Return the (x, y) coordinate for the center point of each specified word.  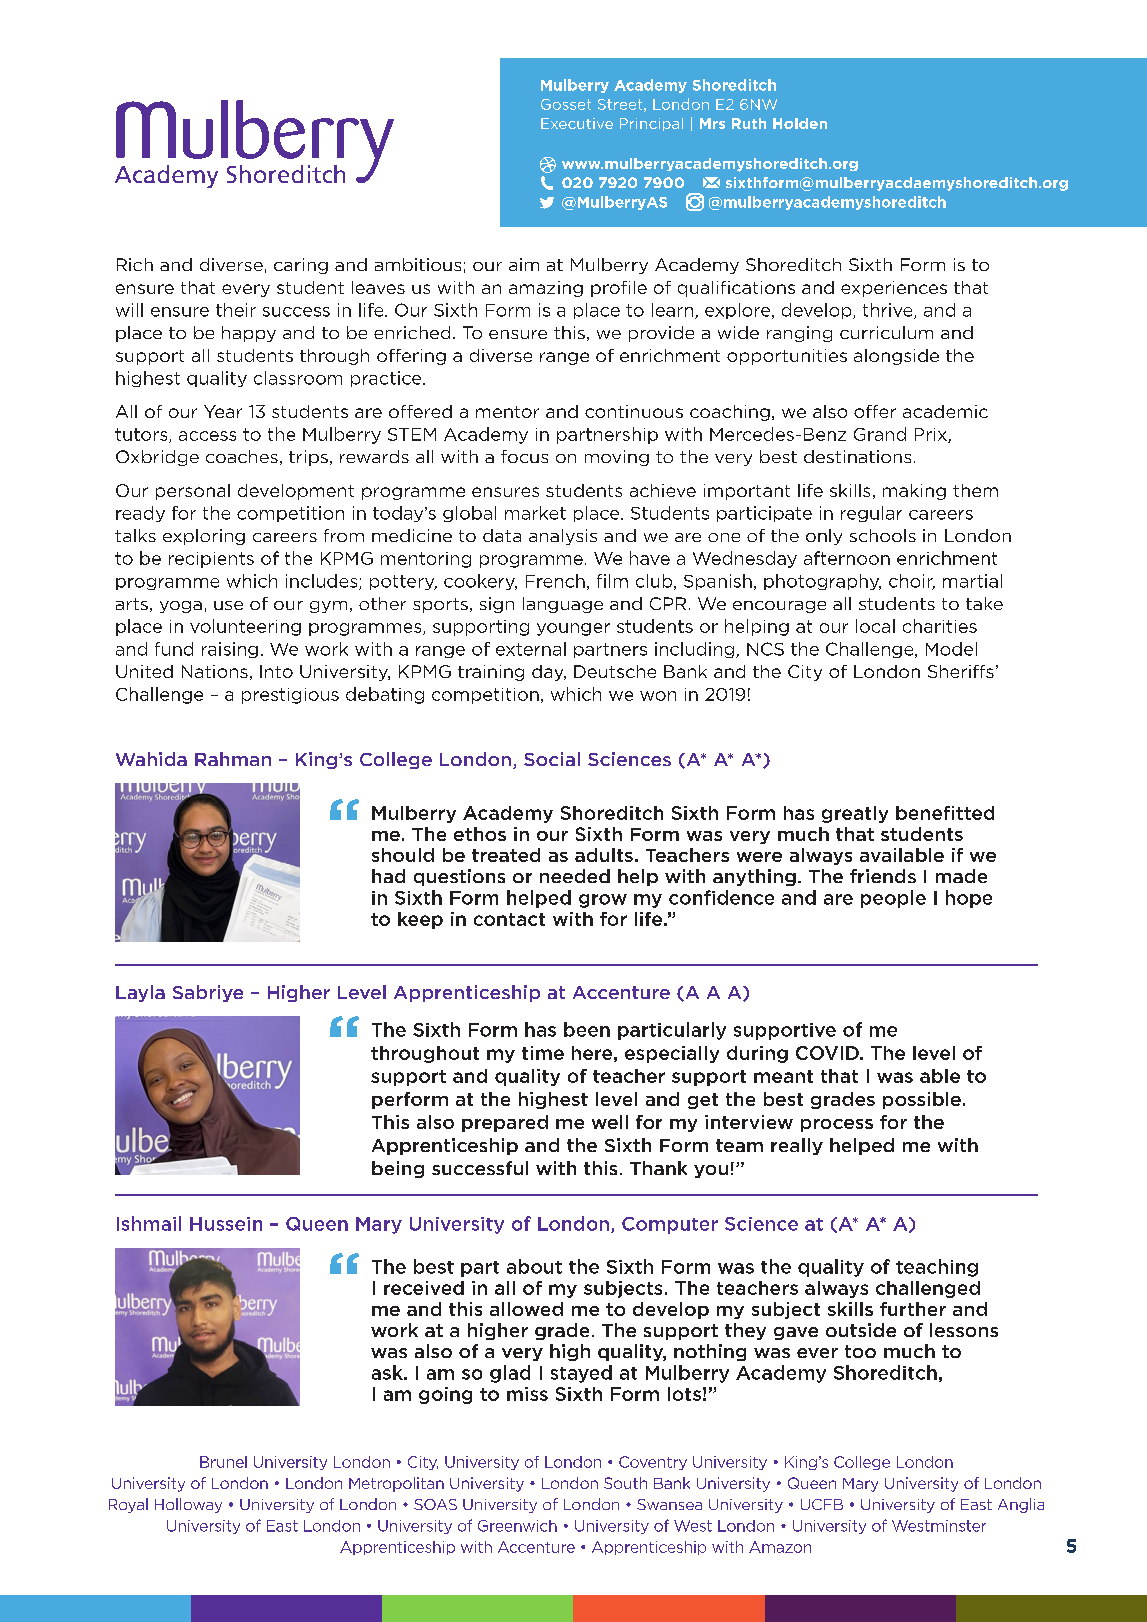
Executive (577, 123)
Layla (140, 993)
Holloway (188, 1505)
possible (922, 1100)
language (563, 605)
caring (301, 266)
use (228, 605)
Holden (800, 123)
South (625, 1483)
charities (940, 626)
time (543, 1053)
